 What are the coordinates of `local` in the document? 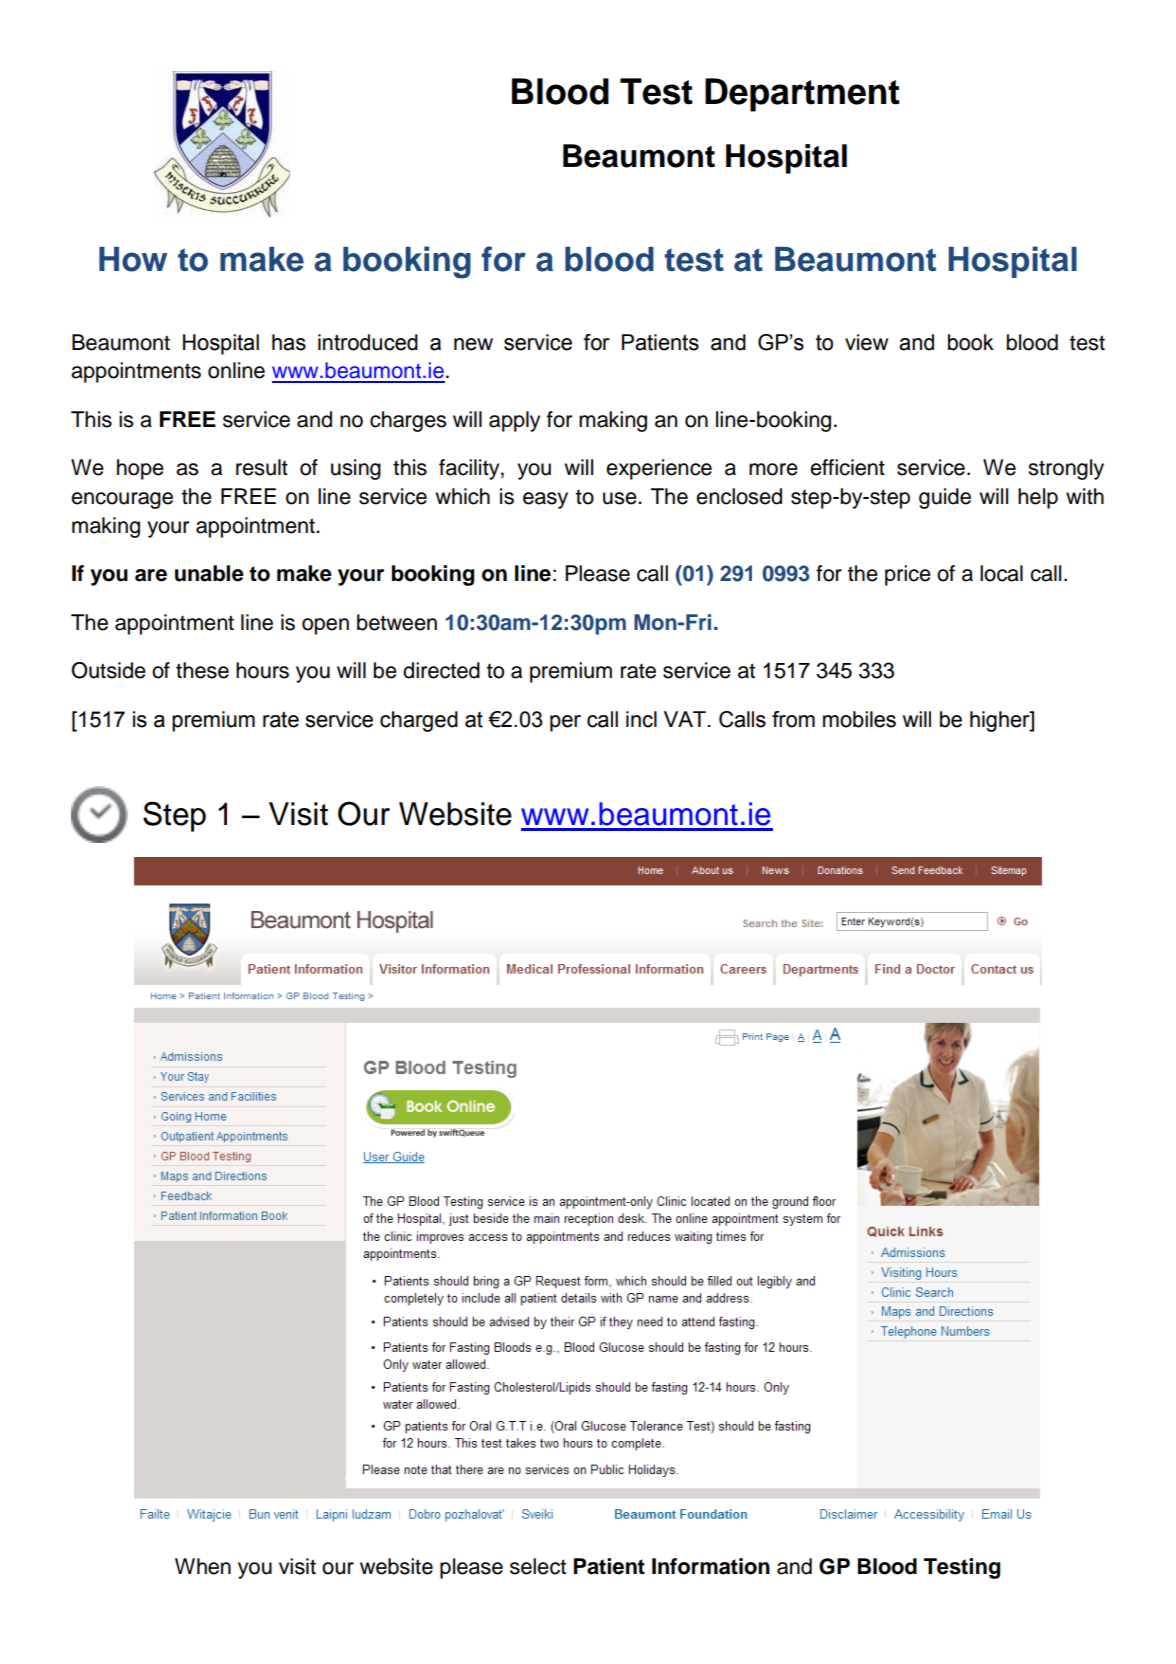 It's located at (1001, 573).
